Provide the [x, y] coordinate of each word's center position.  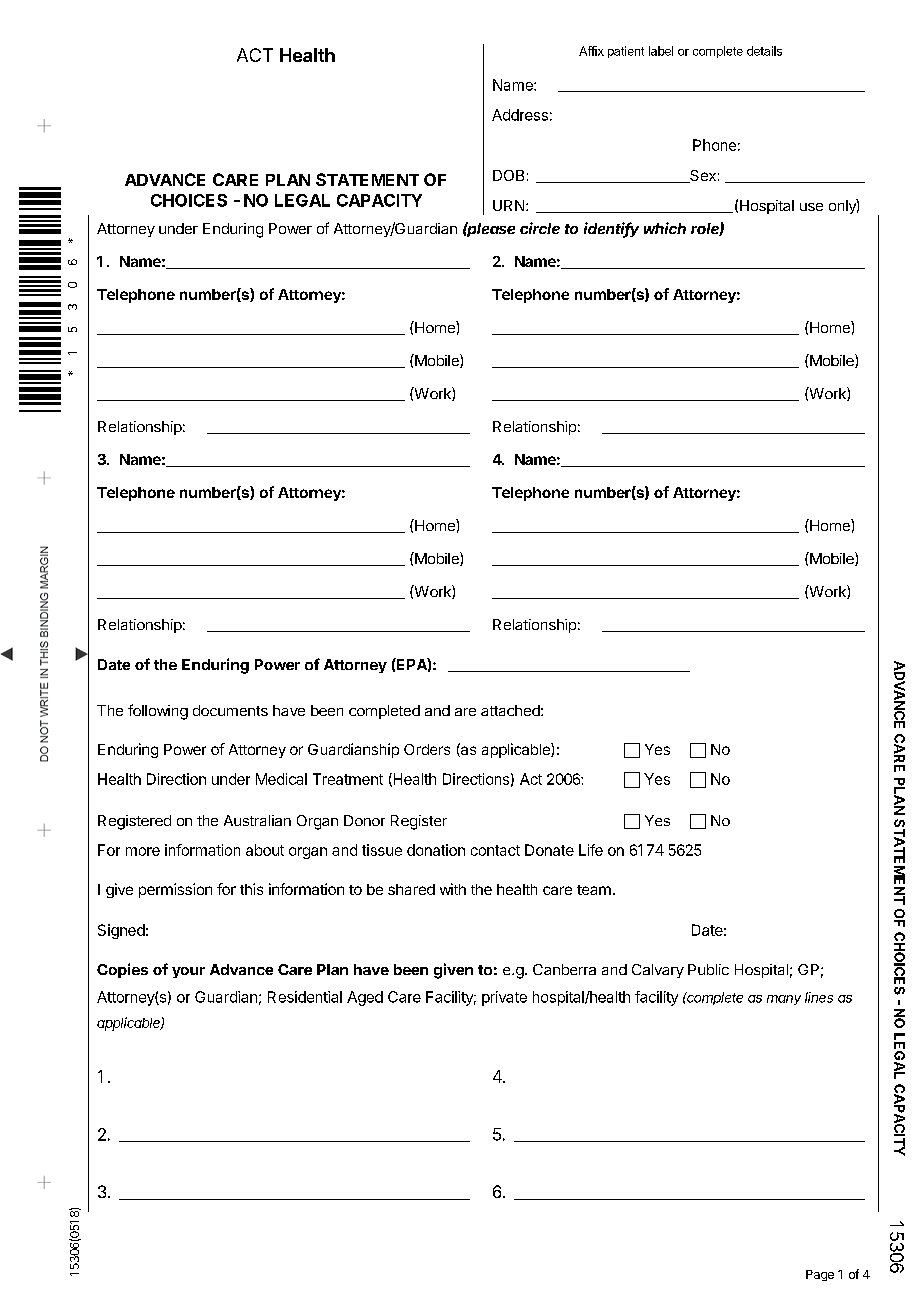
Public [708, 969]
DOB [508, 175]
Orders [427, 749]
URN [510, 205]
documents [230, 710]
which [665, 228]
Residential [305, 997]
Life [591, 850]
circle [540, 228]
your [188, 972]
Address [520, 115]
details [764, 51]
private [504, 998]
